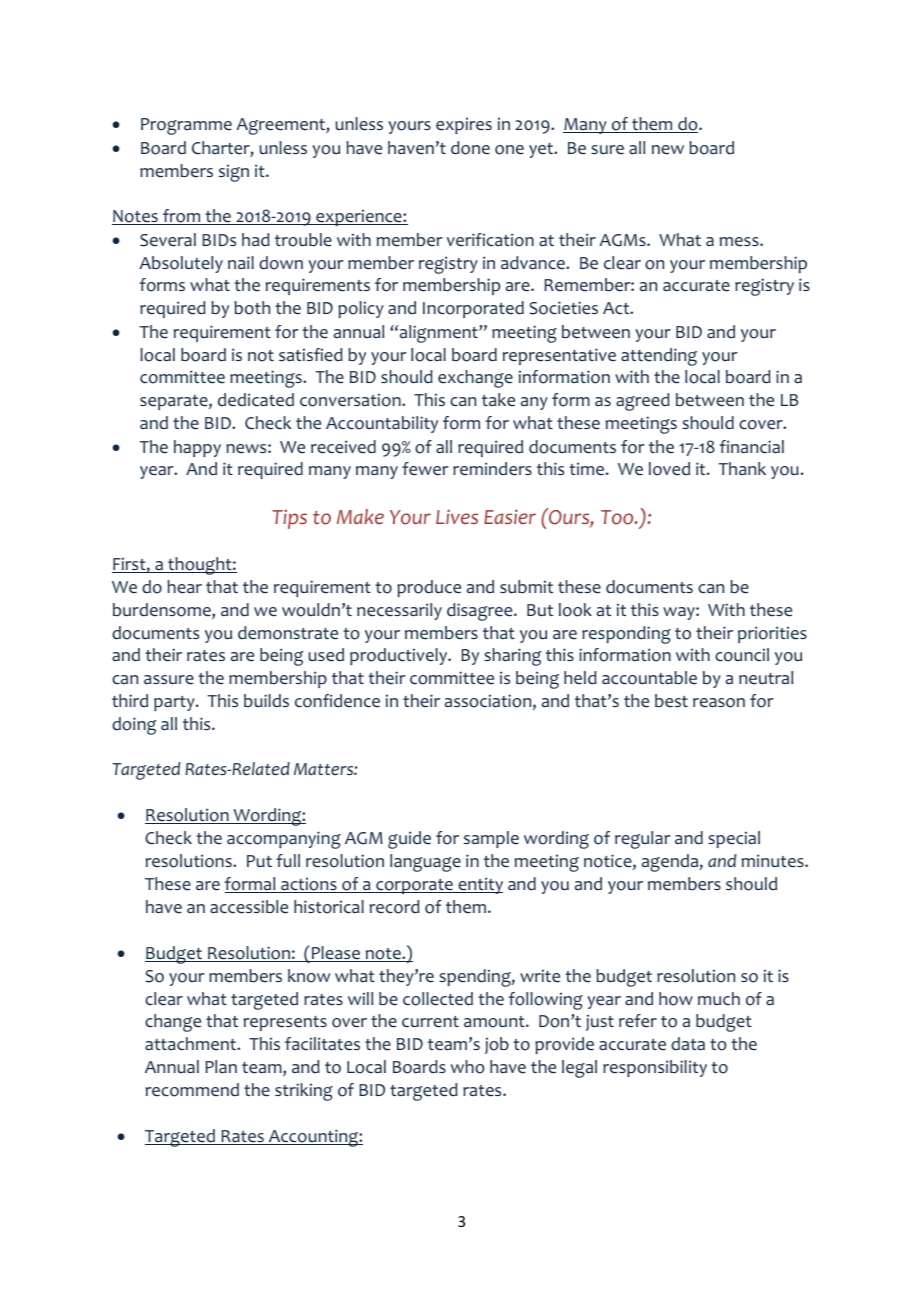 Image resolution: width=924 pixels, height=1308 pixels. Describe the element at coordinates (479, 885) in the image. I see `entity` at that location.
